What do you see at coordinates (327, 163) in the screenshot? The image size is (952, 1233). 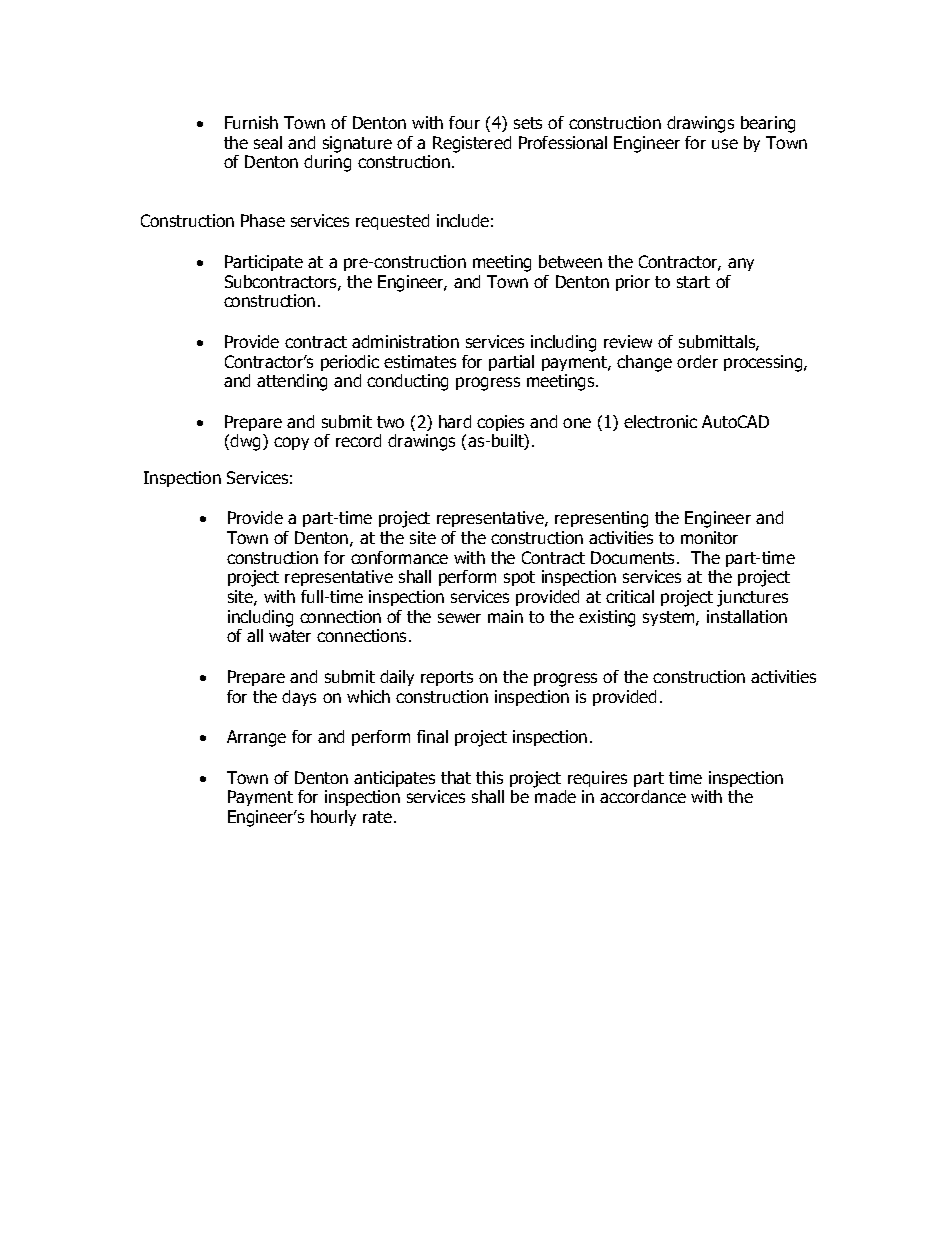 I see `during` at bounding box center [327, 163].
